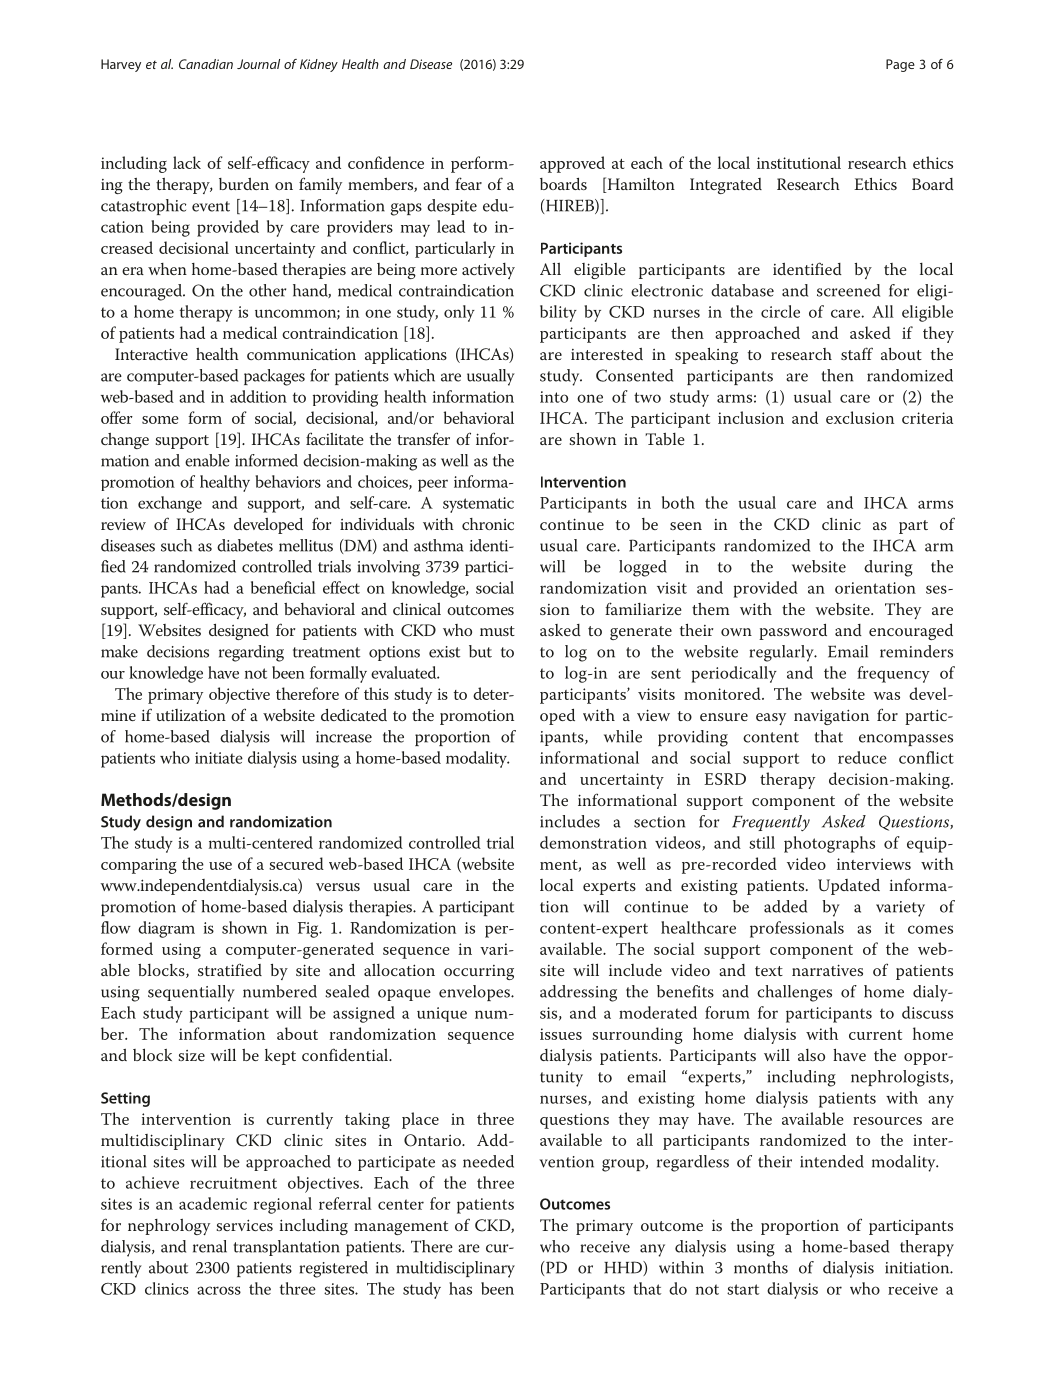  Describe the element at coordinates (460, 1288) in the screenshot. I see `has` at that location.
